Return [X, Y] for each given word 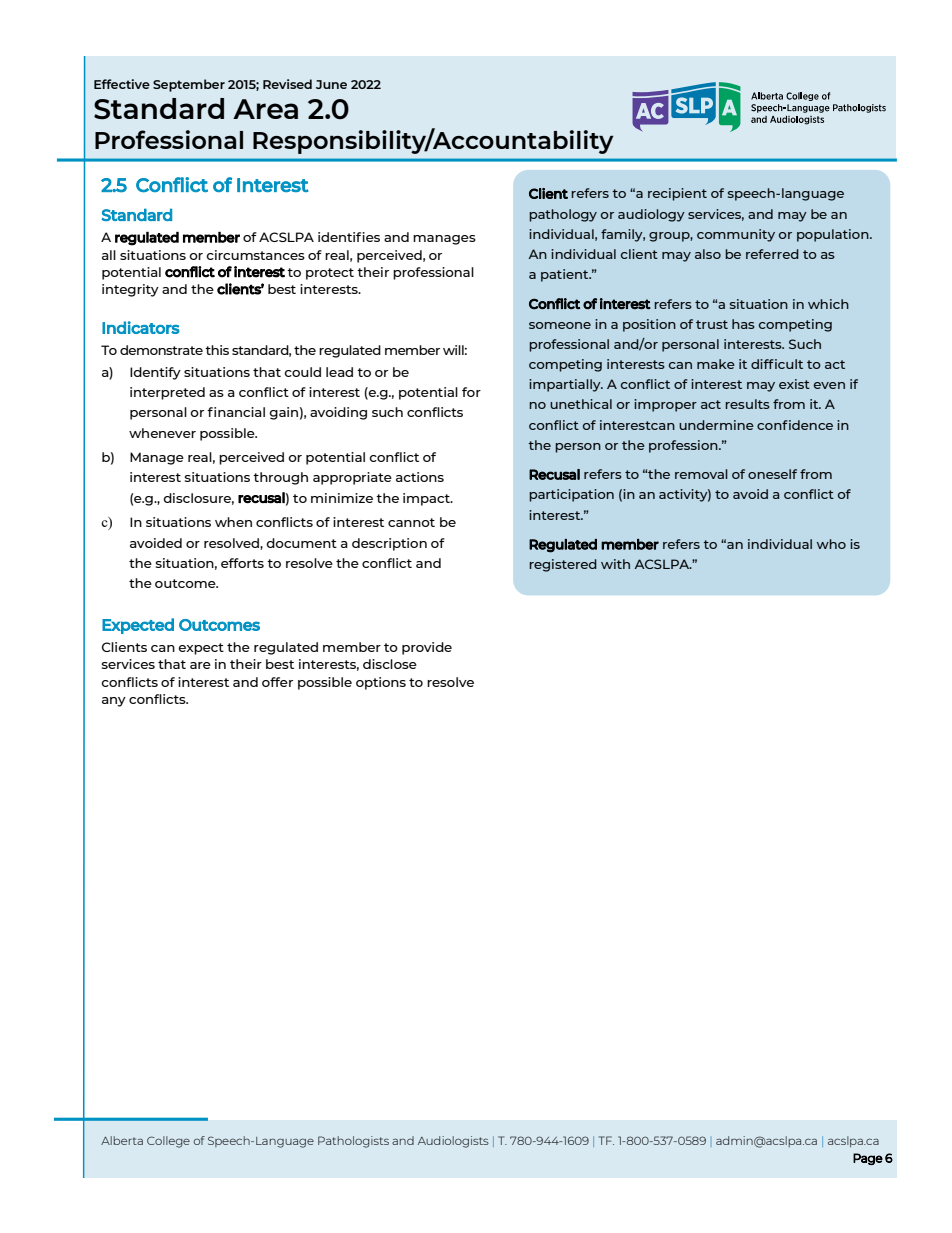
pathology [563, 215]
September [189, 85]
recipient [677, 194]
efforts [242, 563]
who [831, 544]
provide [427, 648]
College [168, 1142]
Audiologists [453, 1142]
